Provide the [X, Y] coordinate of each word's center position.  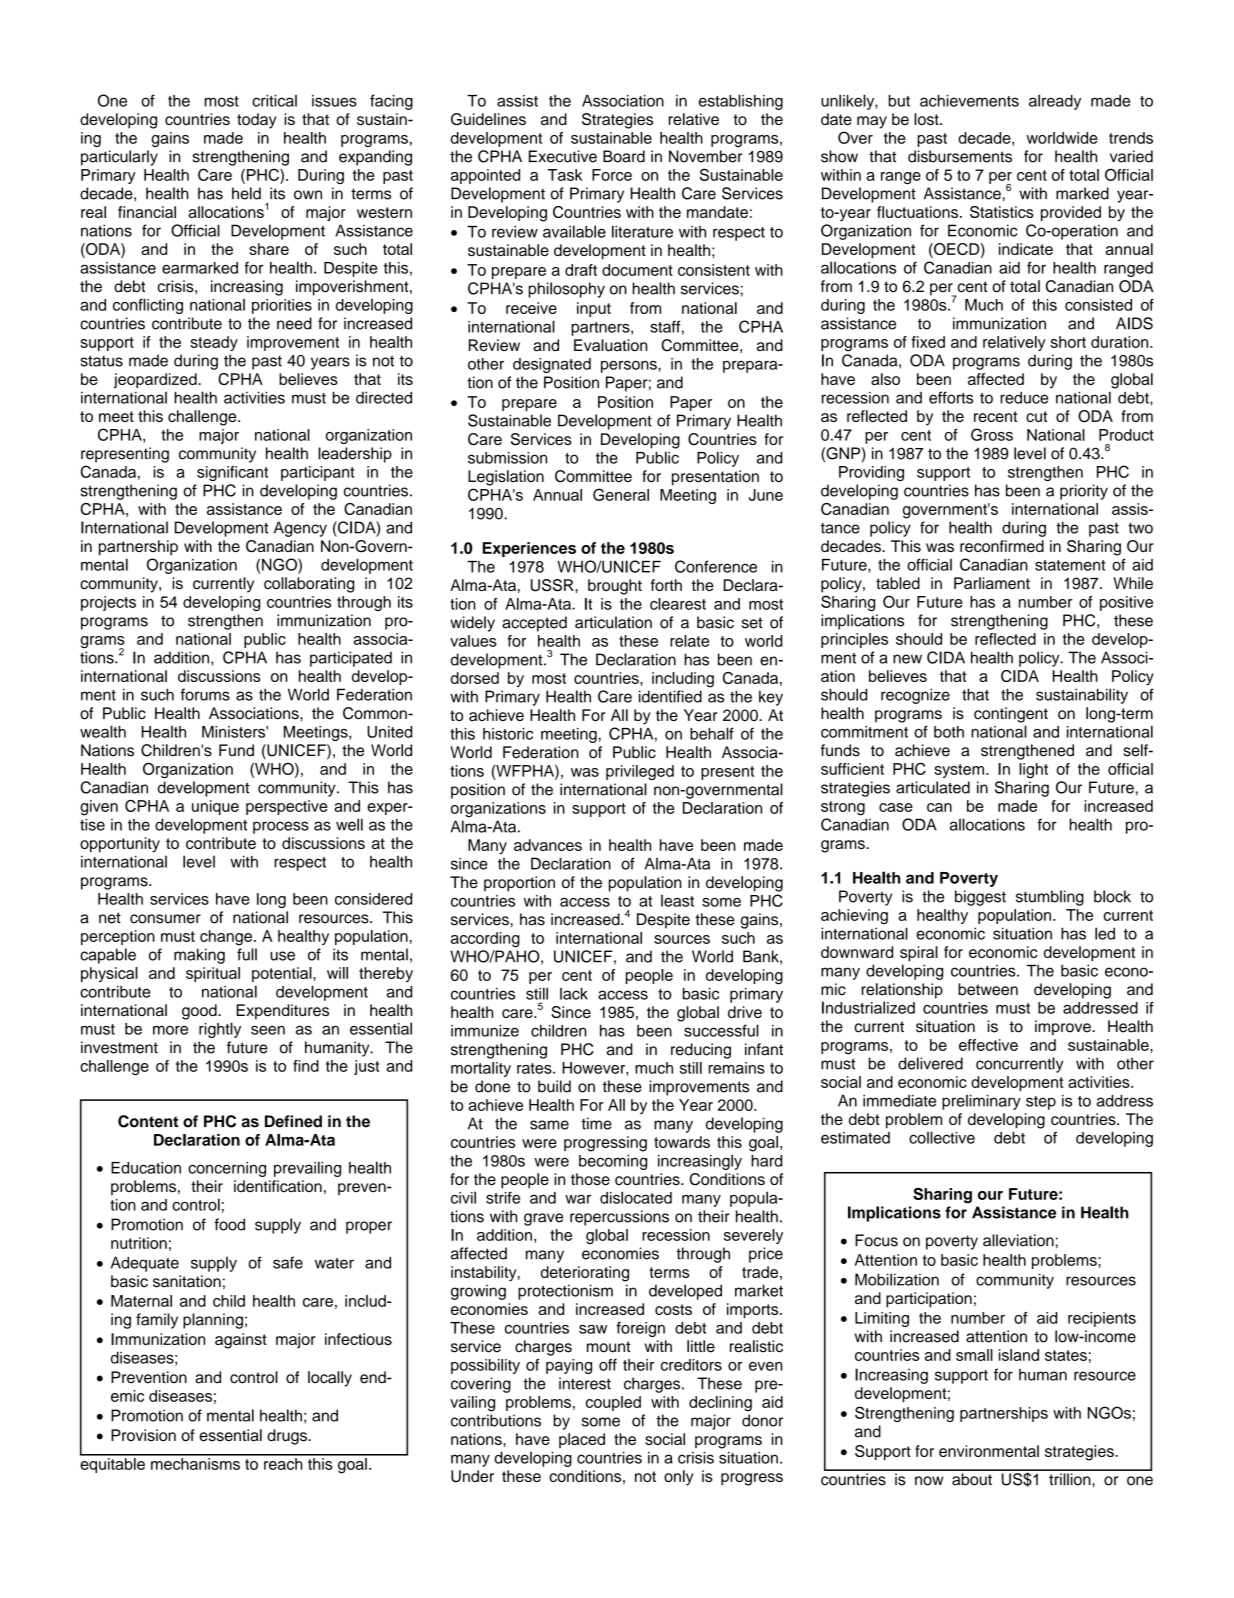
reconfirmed [1002, 546]
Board [624, 156]
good [200, 1012]
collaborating [309, 585]
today [257, 121]
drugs [288, 1437]
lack [574, 993]
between [988, 989]
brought [615, 587]
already [1055, 102]
